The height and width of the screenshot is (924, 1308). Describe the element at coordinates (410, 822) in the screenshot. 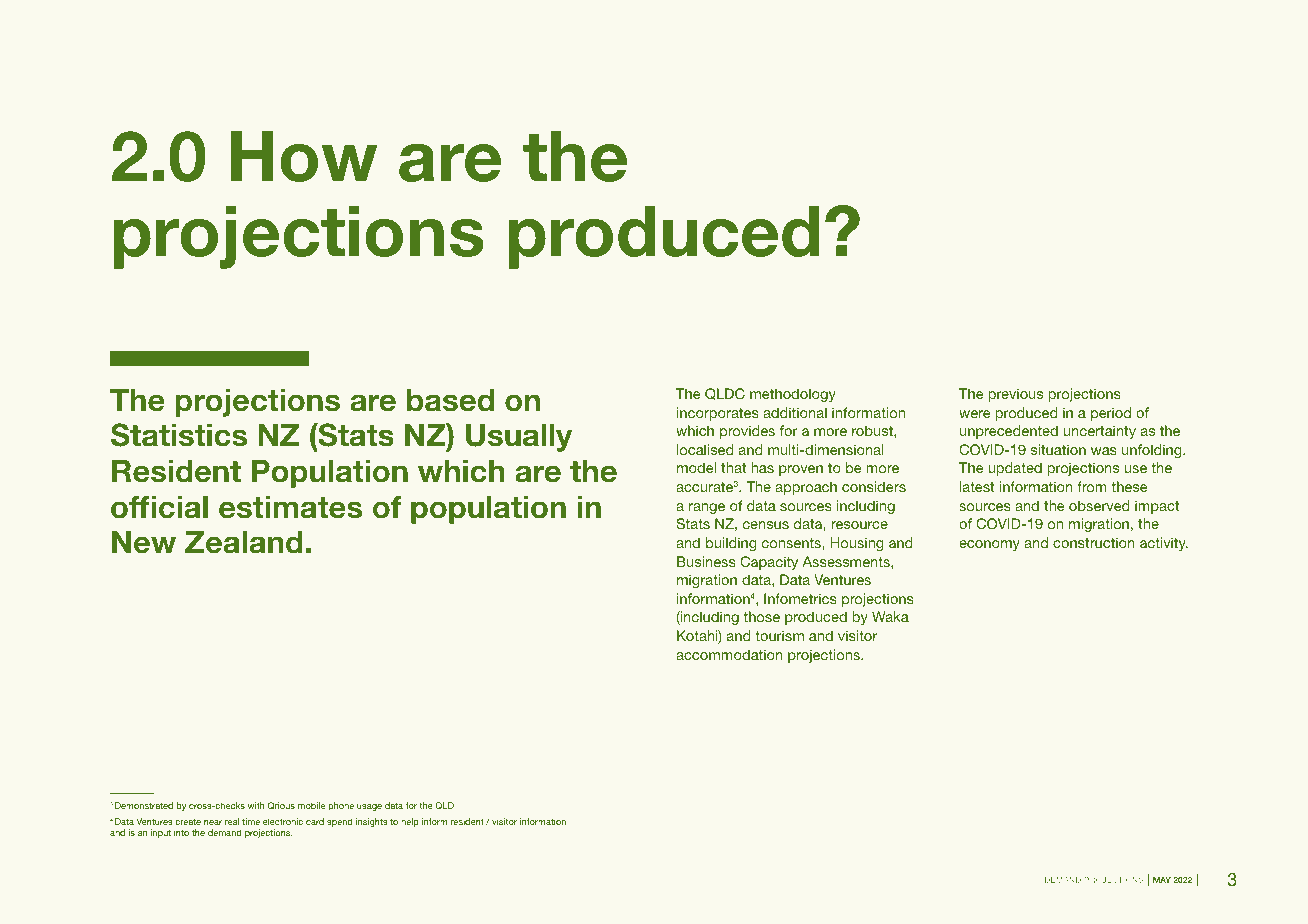

I see `help` at that location.
